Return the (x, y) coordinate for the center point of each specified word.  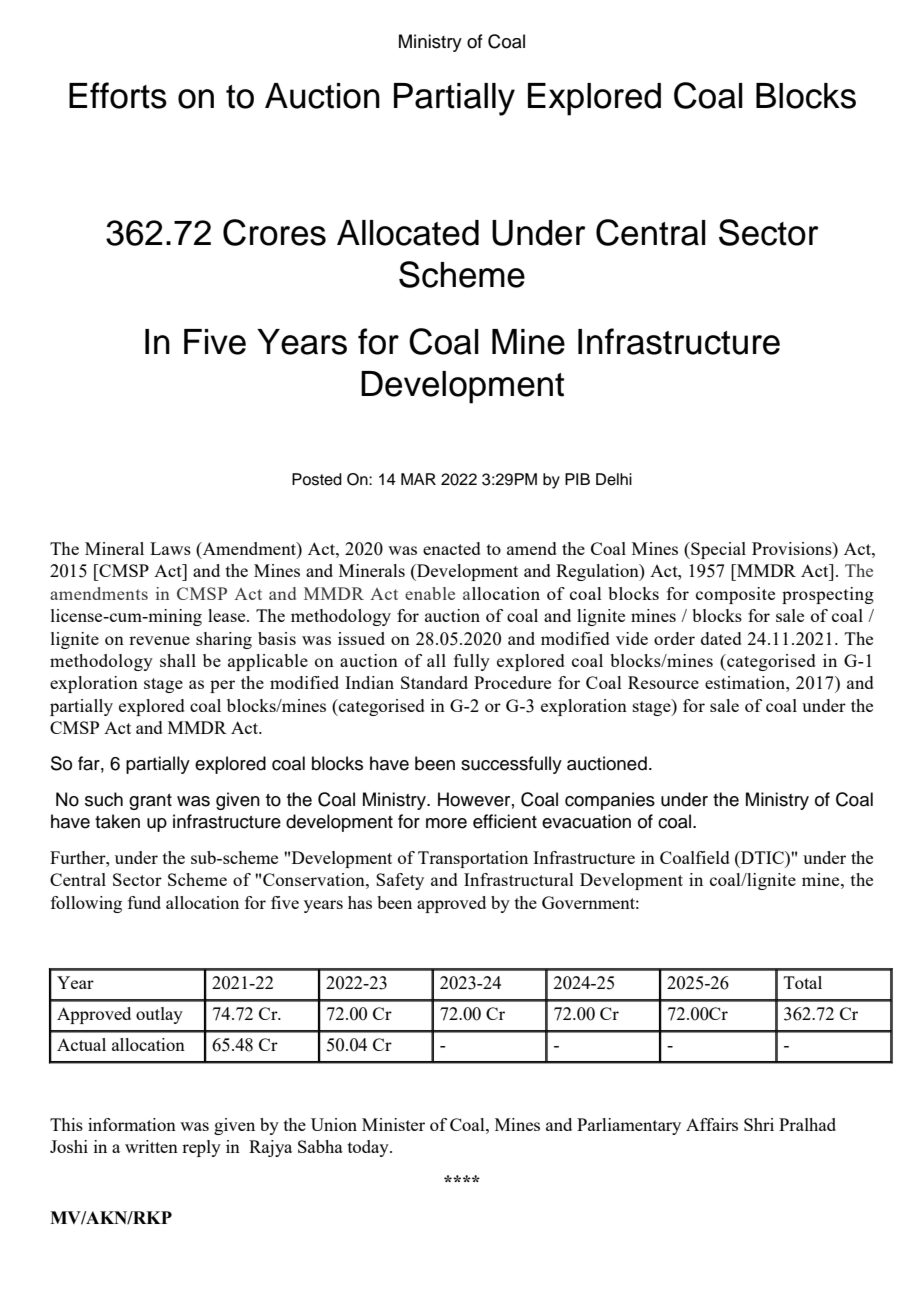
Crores (274, 232)
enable (430, 593)
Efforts (118, 95)
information (132, 1124)
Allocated (408, 233)
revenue (159, 640)
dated (721, 638)
